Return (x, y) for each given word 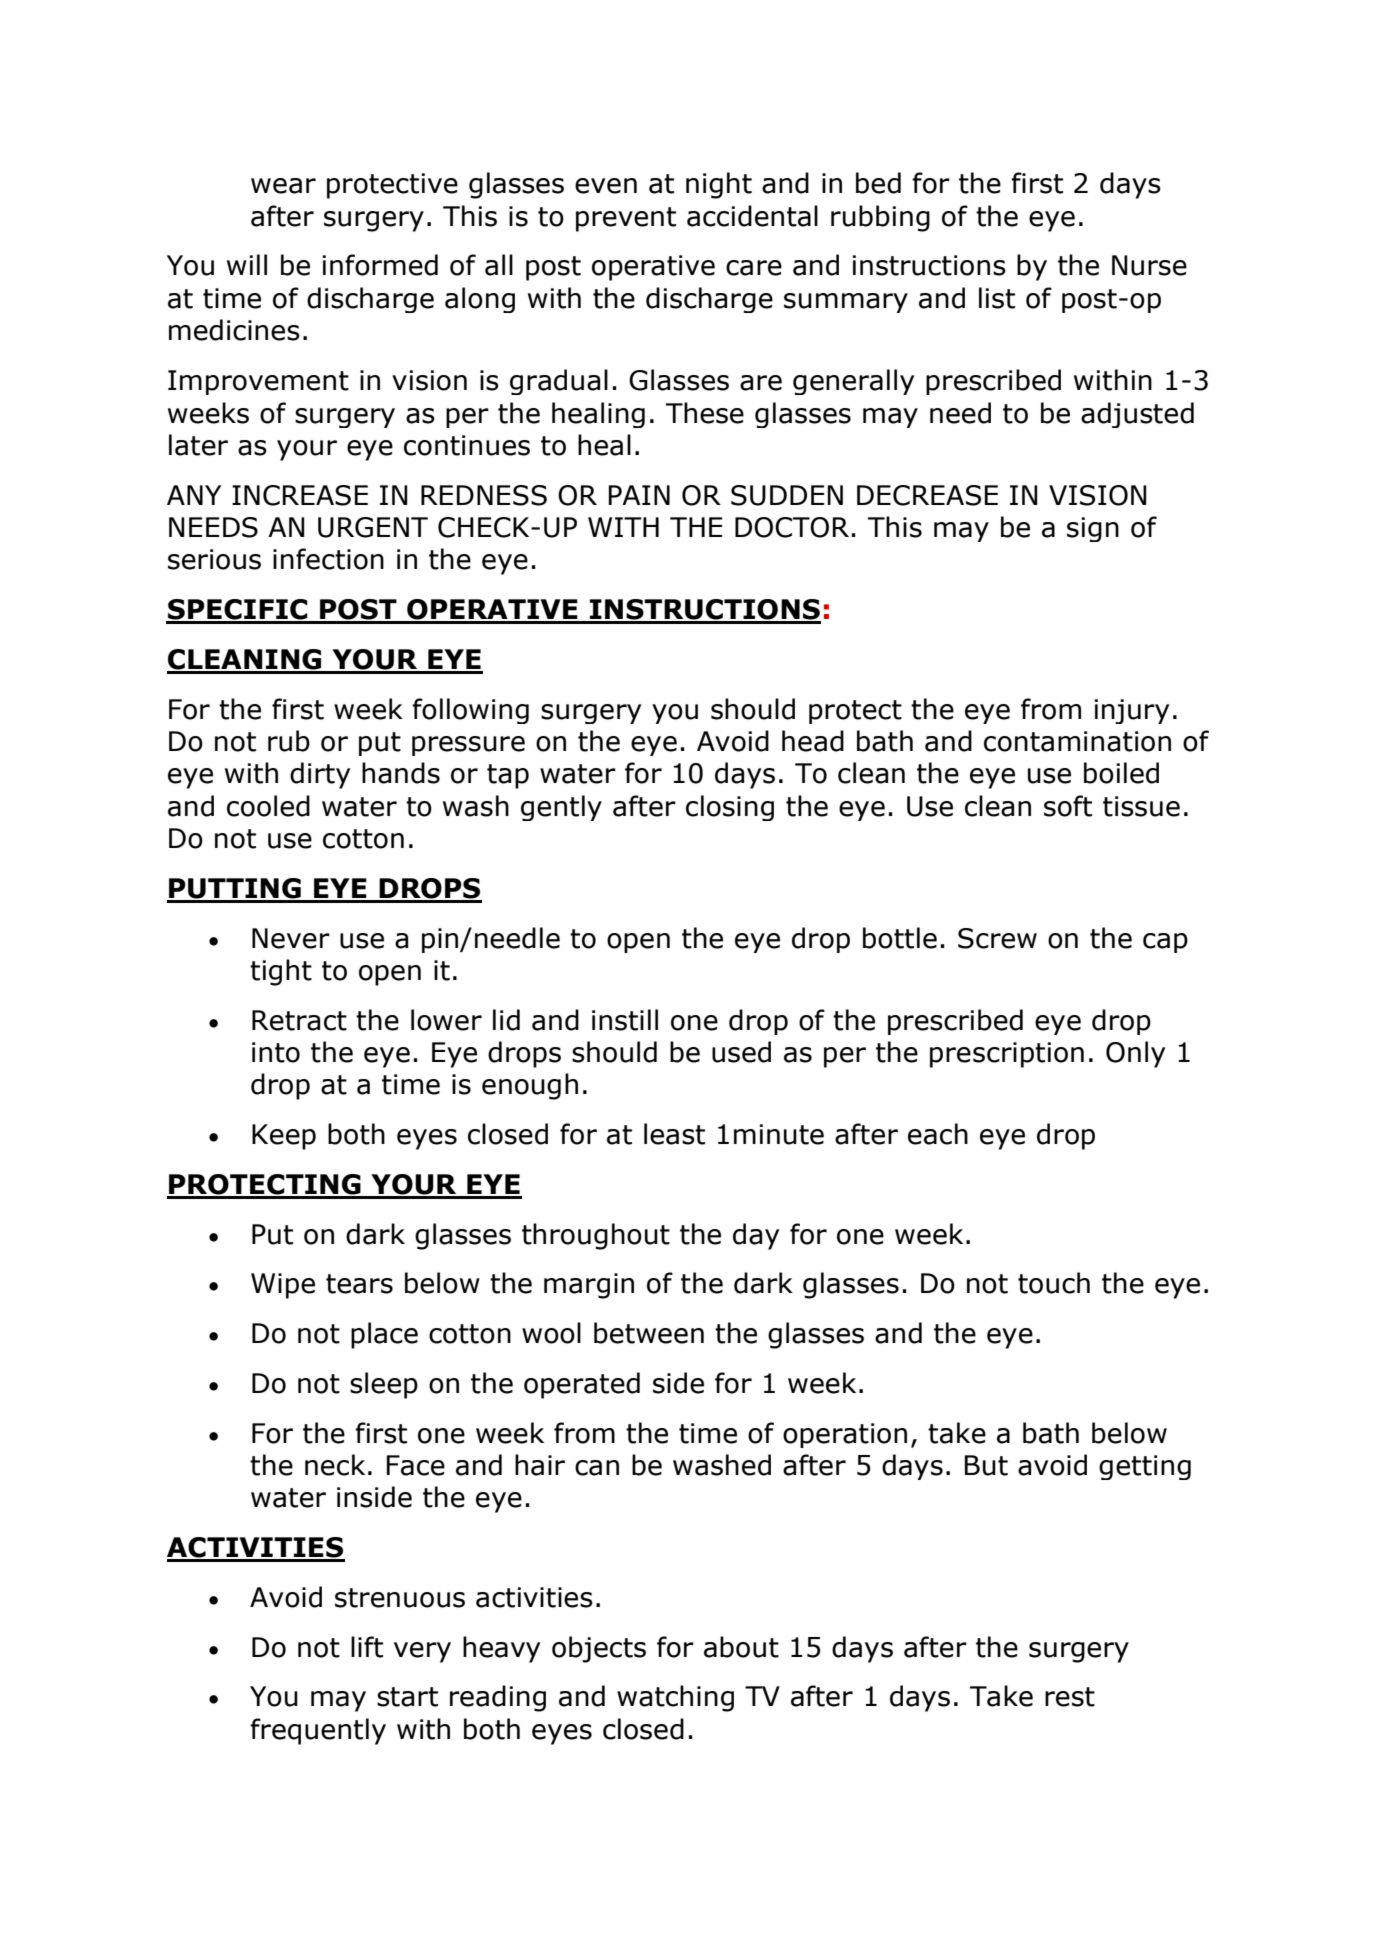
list (997, 298)
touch (1054, 1283)
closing (730, 808)
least (674, 1134)
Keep (284, 1137)
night (719, 185)
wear (283, 186)
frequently (318, 1731)
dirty (320, 775)
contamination (1077, 741)
